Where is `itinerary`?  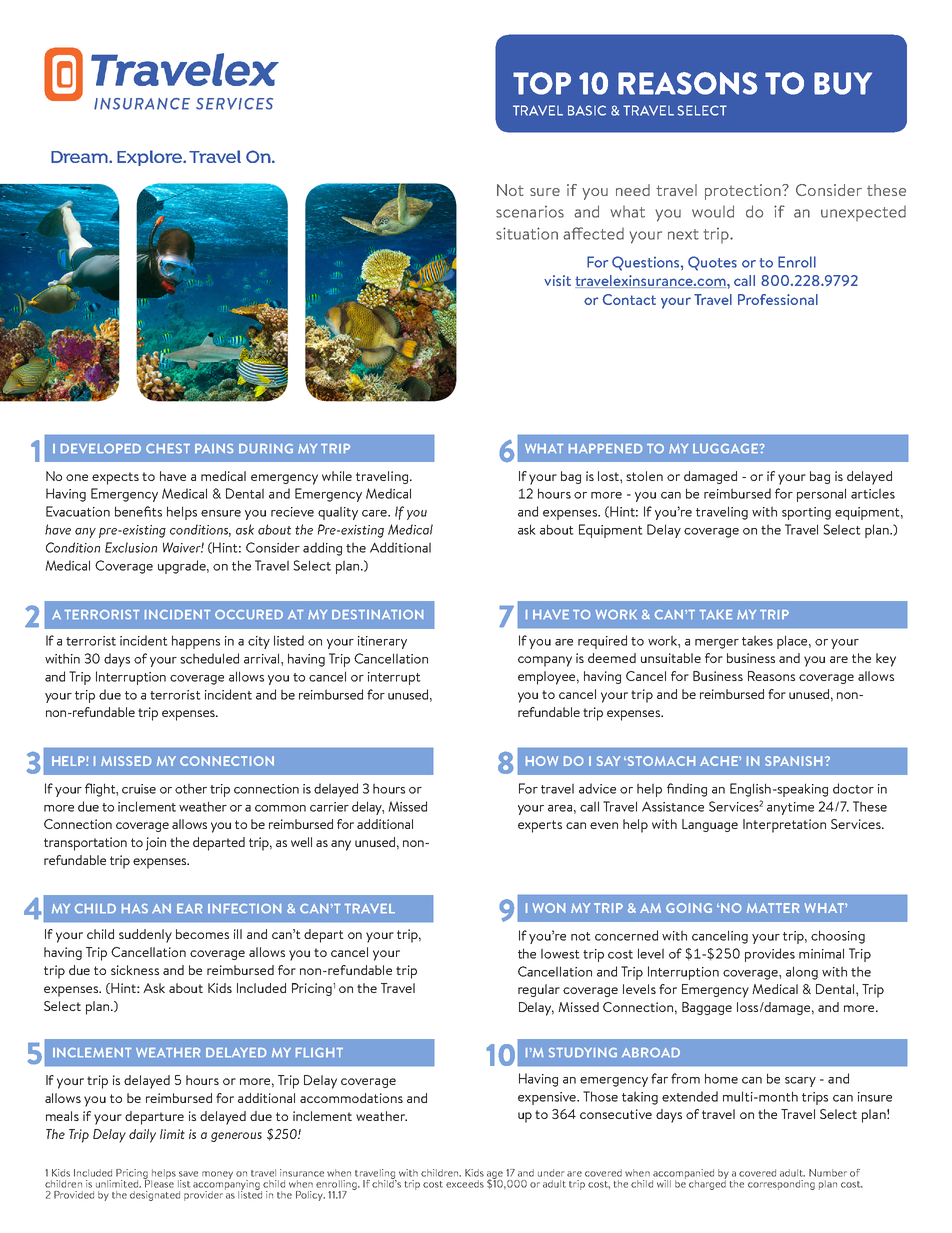
itinerary is located at coordinates (382, 642).
